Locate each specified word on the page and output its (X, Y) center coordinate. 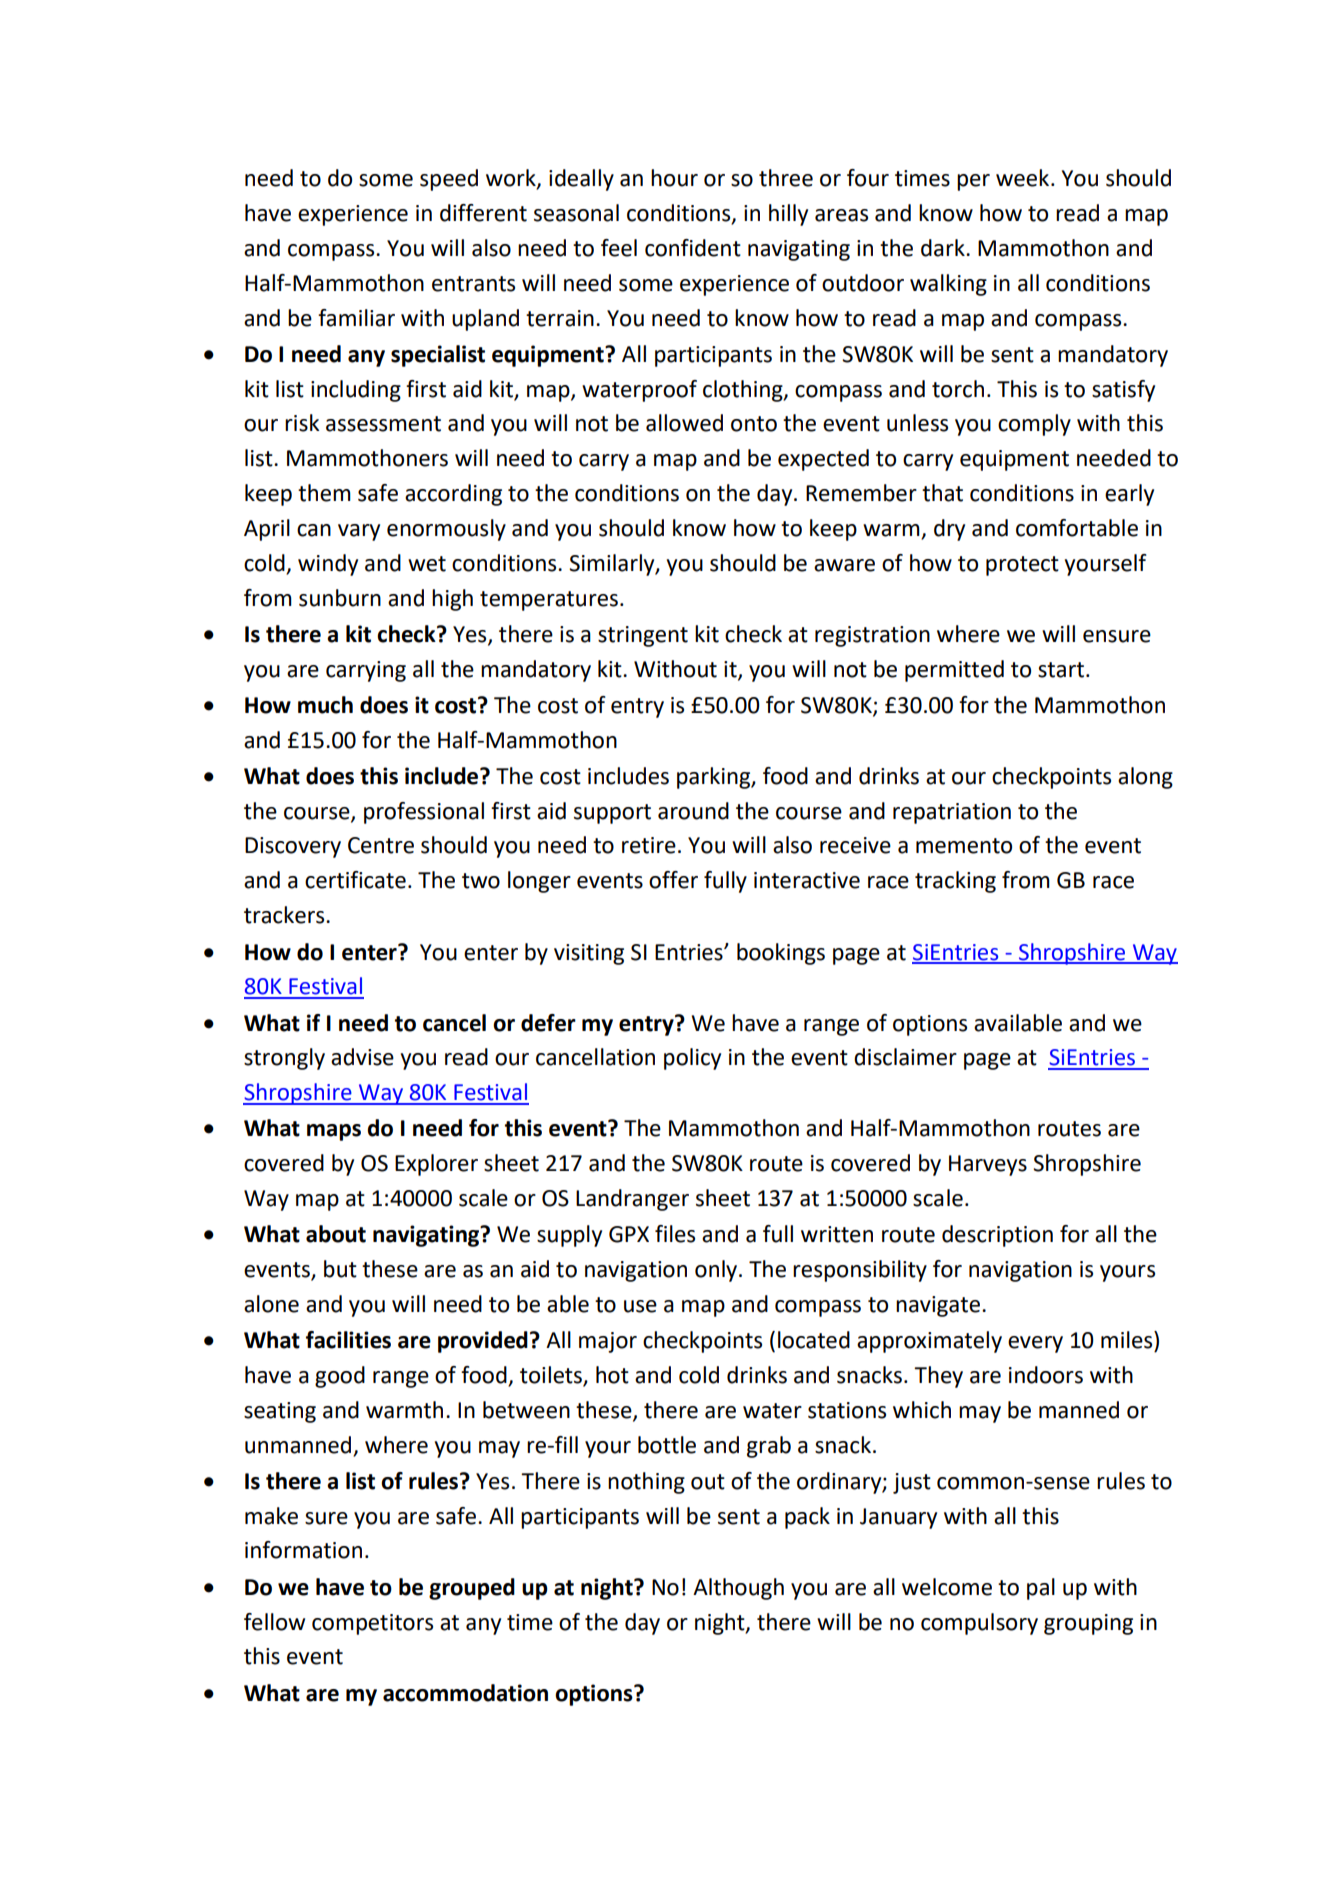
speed (449, 180)
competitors (372, 1624)
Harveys (988, 1165)
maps (334, 1132)
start (1061, 670)
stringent (643, 636)
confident (693, 248)
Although (738, 1589)
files (675, 1234)
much (325, 705)
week (1022, 178)
